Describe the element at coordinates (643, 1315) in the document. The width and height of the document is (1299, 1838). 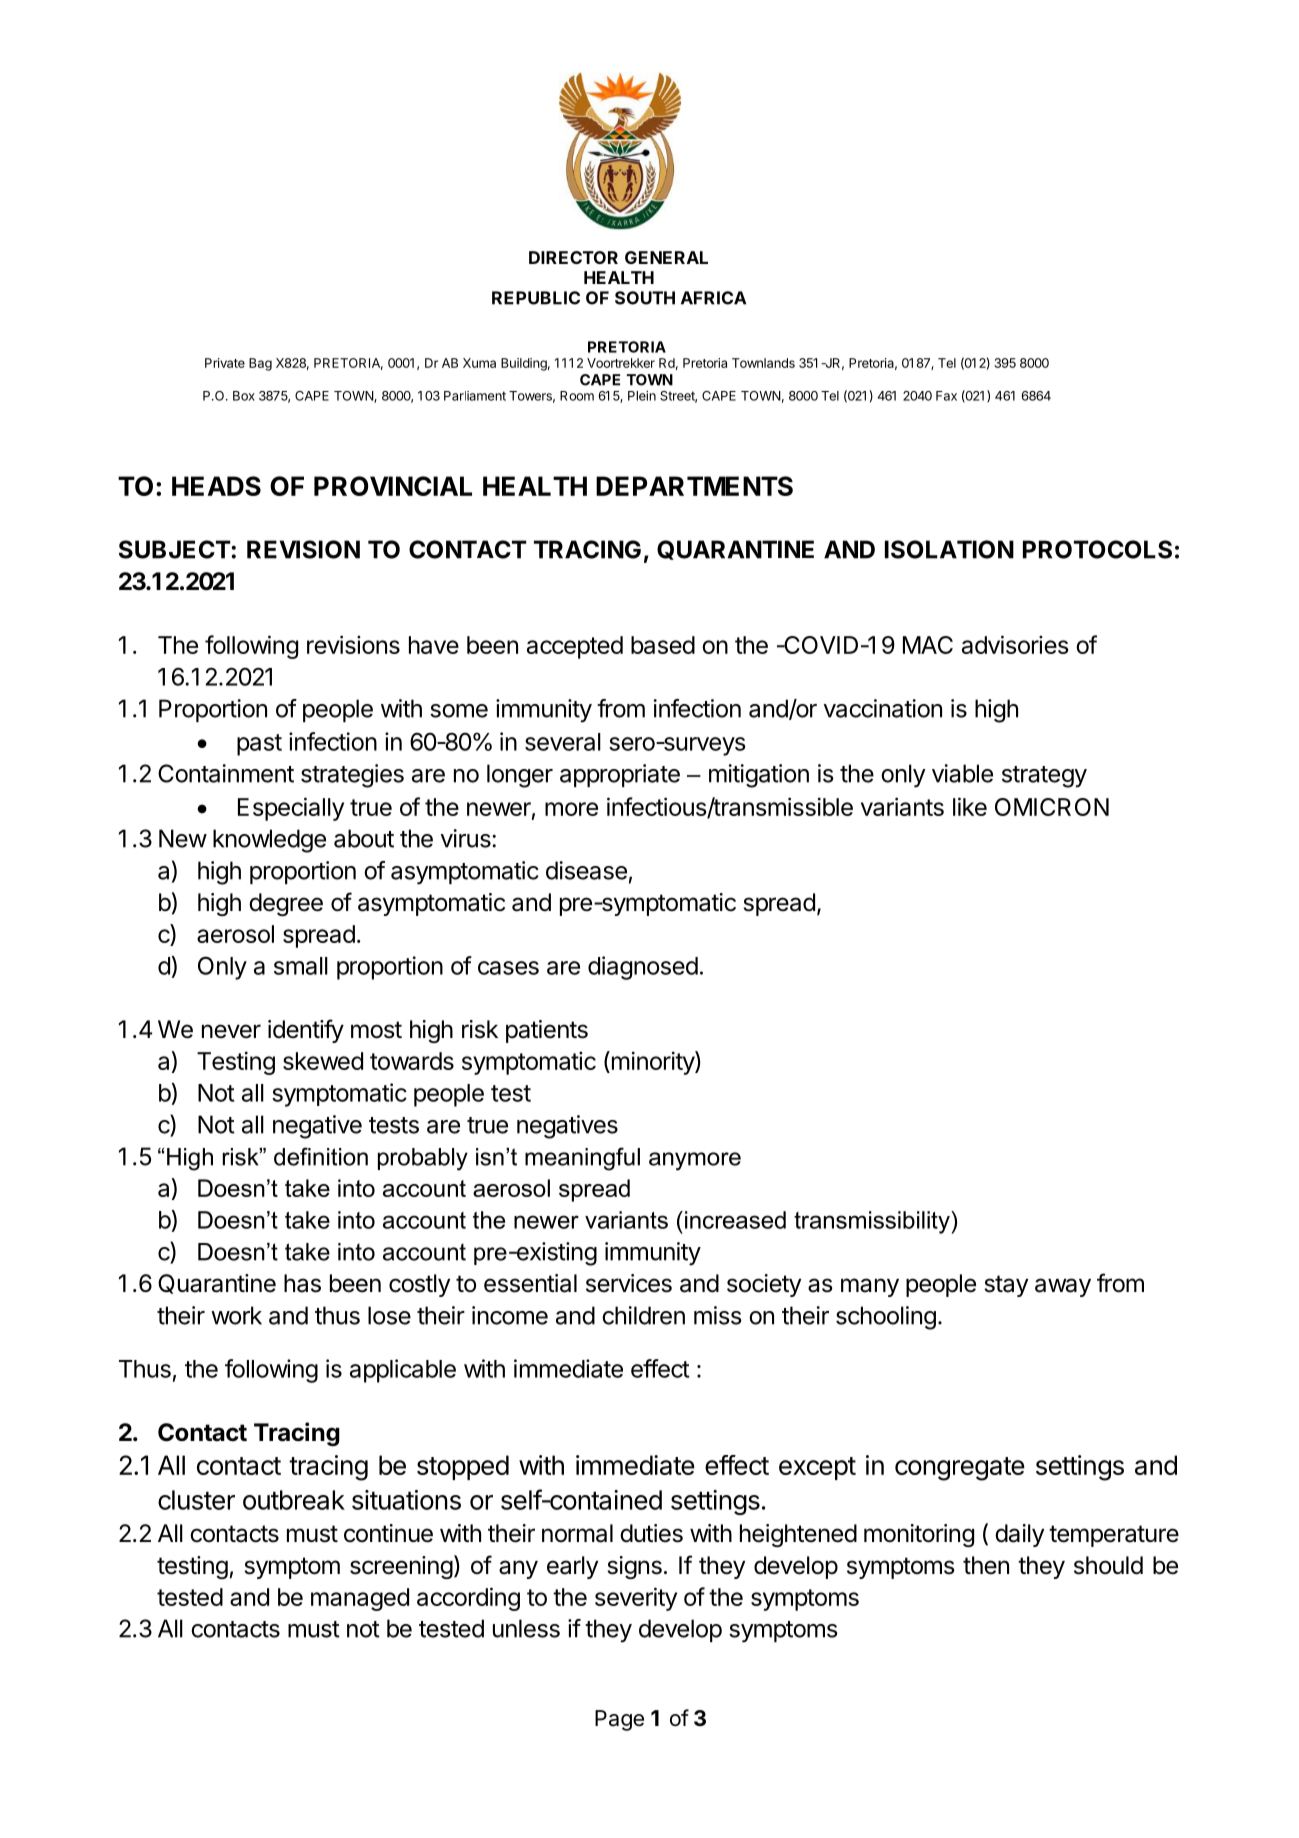
I see `children` at that location.
